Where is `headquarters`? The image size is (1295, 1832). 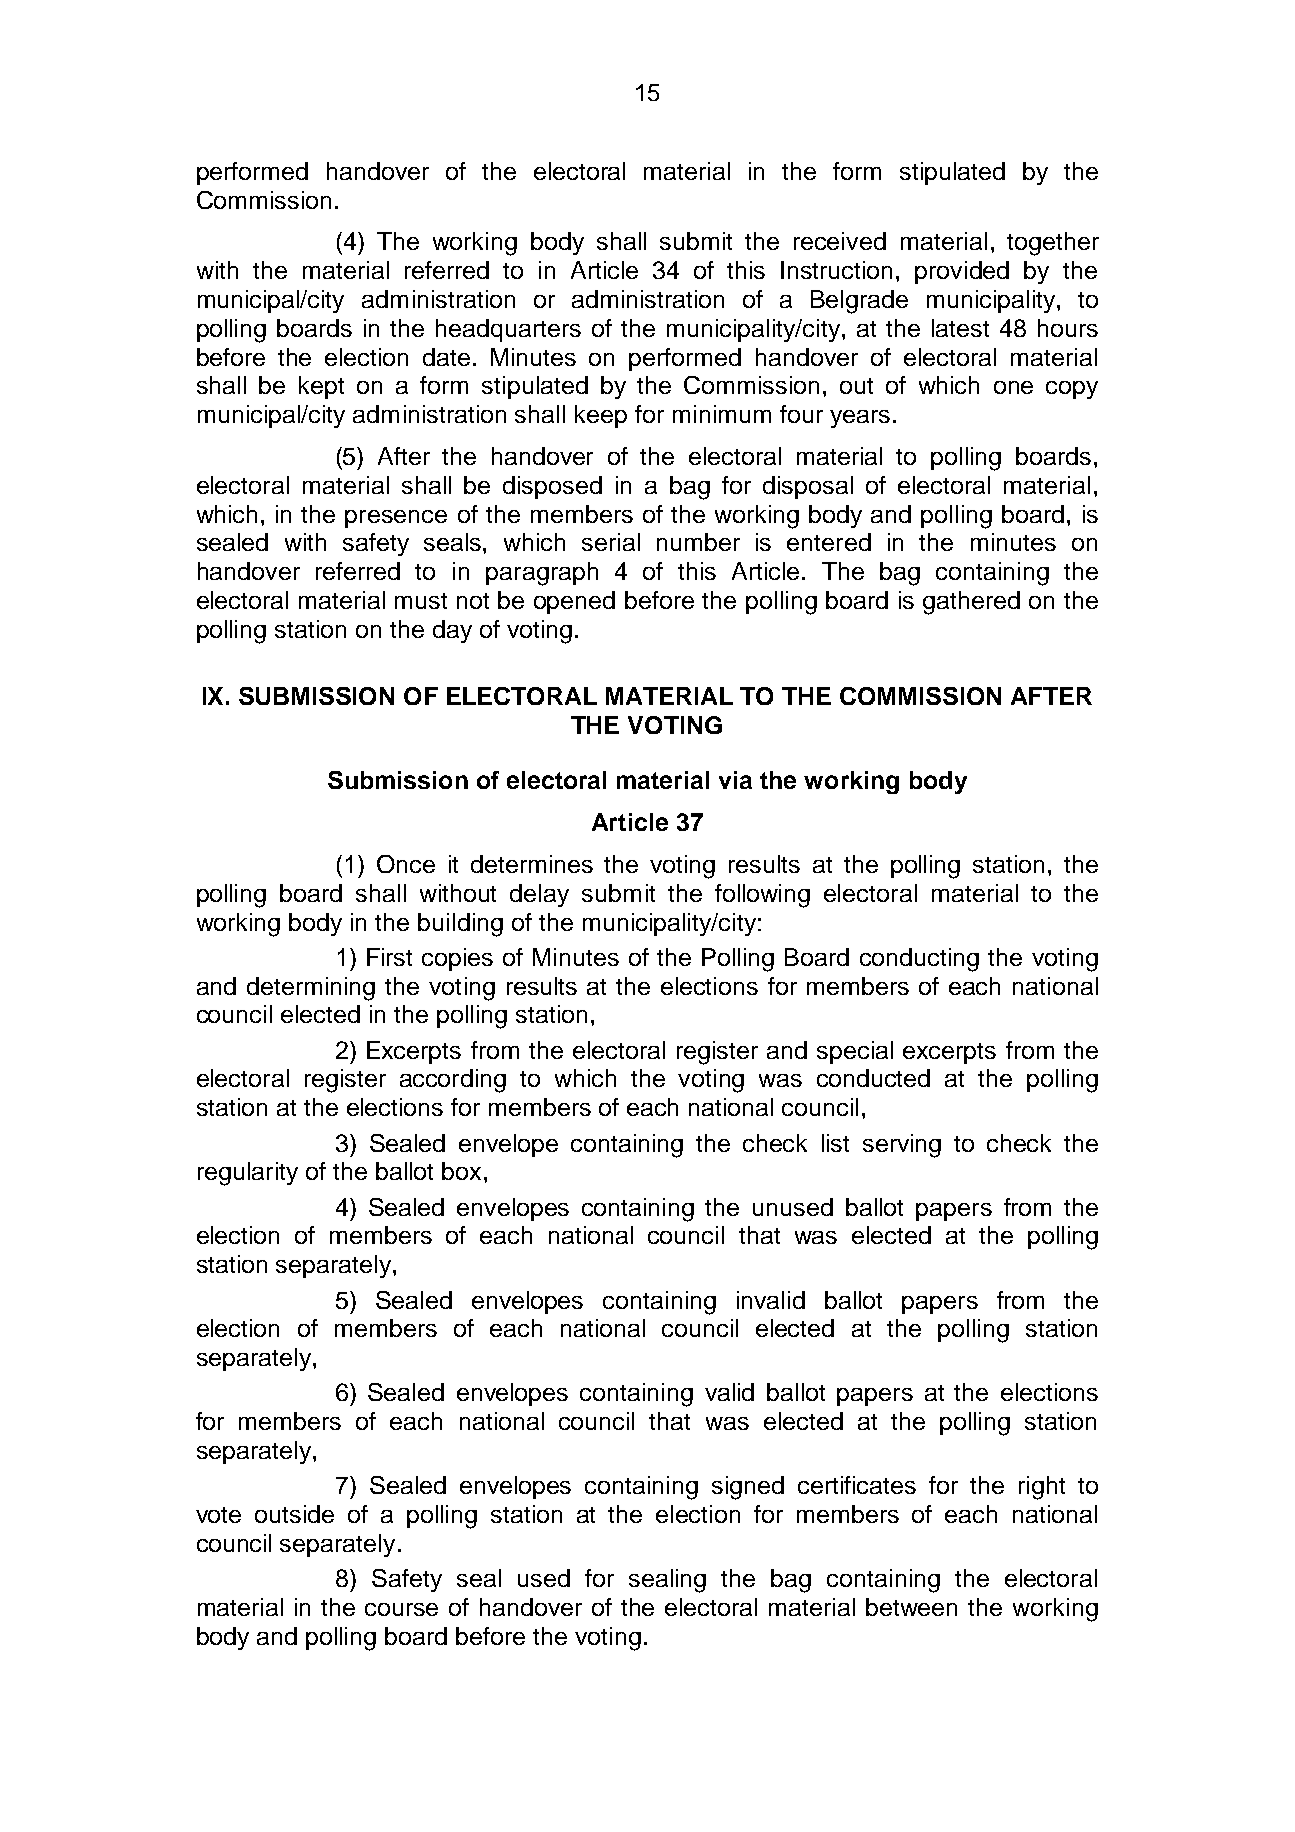 headquarters is located at coordinates (508, 330).
